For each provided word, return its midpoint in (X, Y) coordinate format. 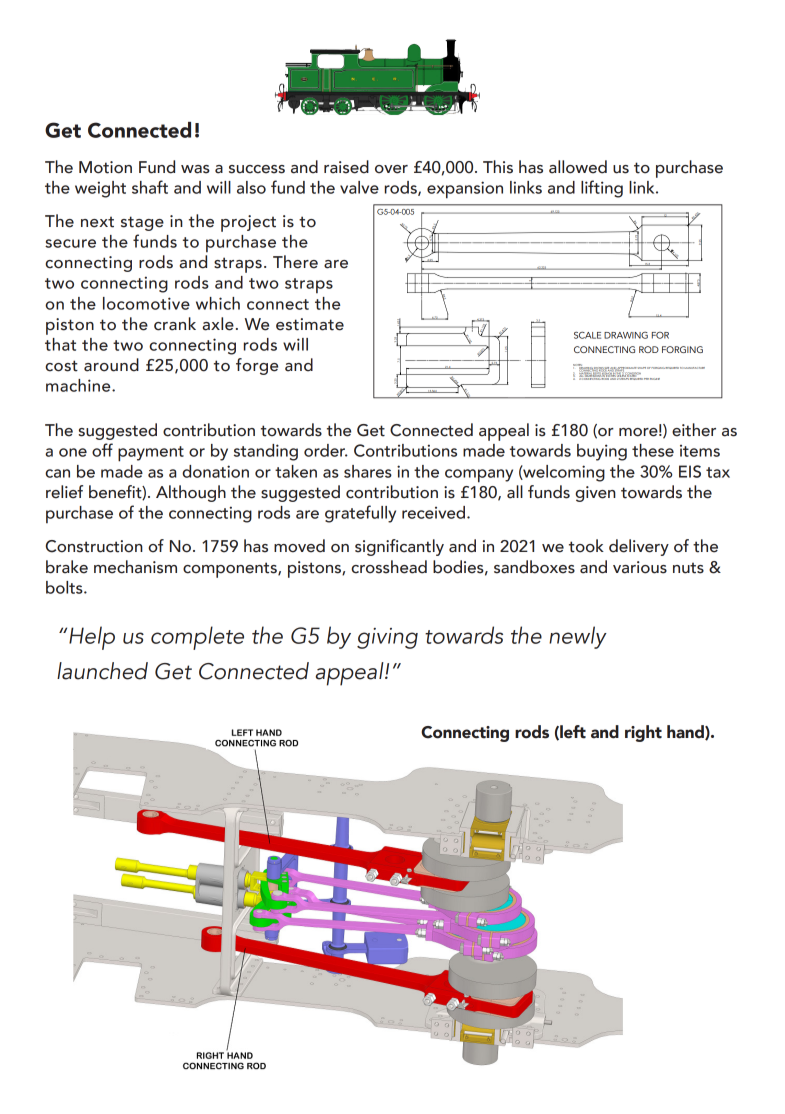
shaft (150, 187)
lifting (602, 189)
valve (359, 187)
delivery (639, 547)
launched (102, 671)
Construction (94, 546)
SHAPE (642, 368)
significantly (399, 547)
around (111, 365)
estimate (310, 324)
